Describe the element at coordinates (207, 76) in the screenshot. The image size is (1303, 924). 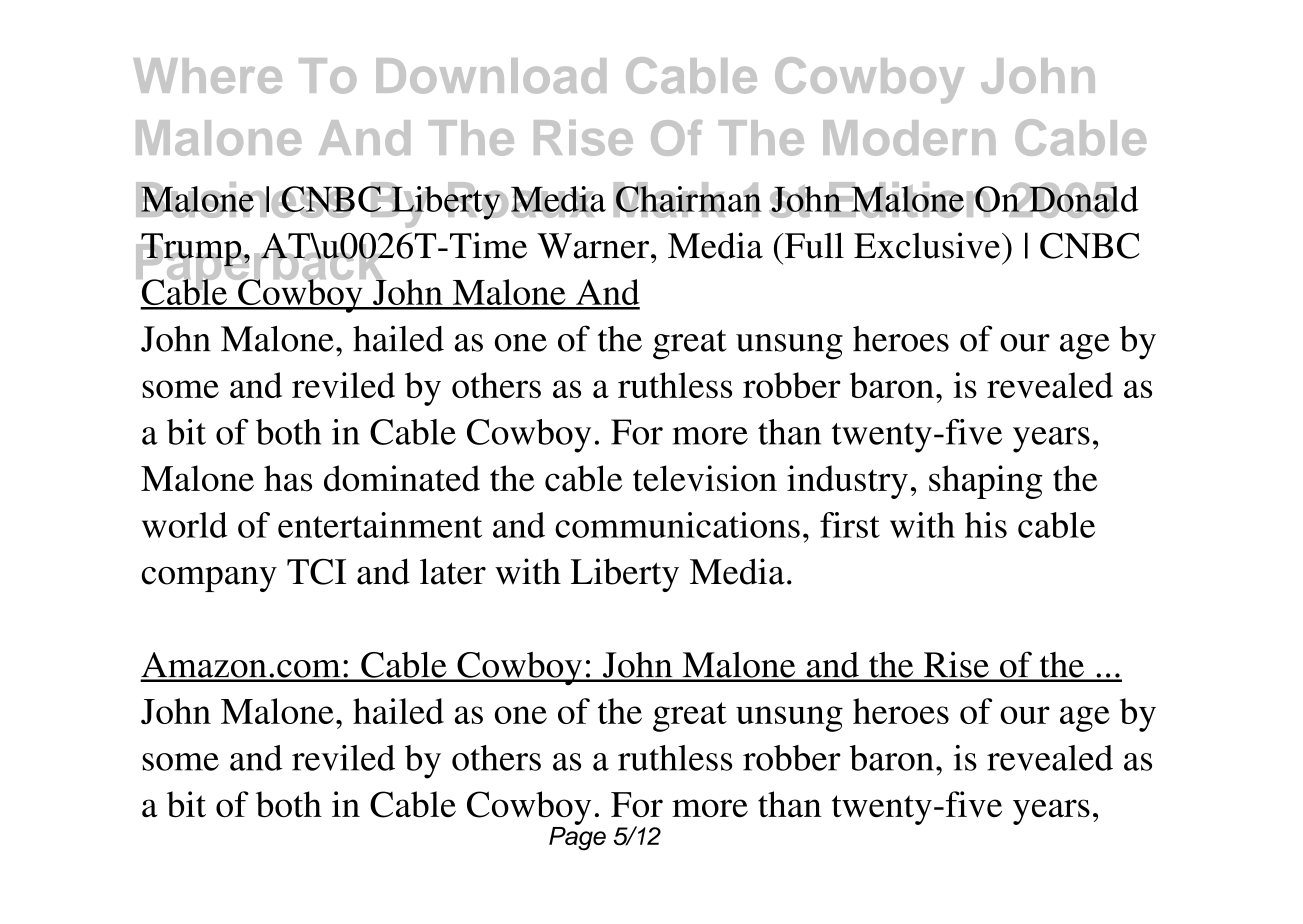
I see `Where` at that location.
